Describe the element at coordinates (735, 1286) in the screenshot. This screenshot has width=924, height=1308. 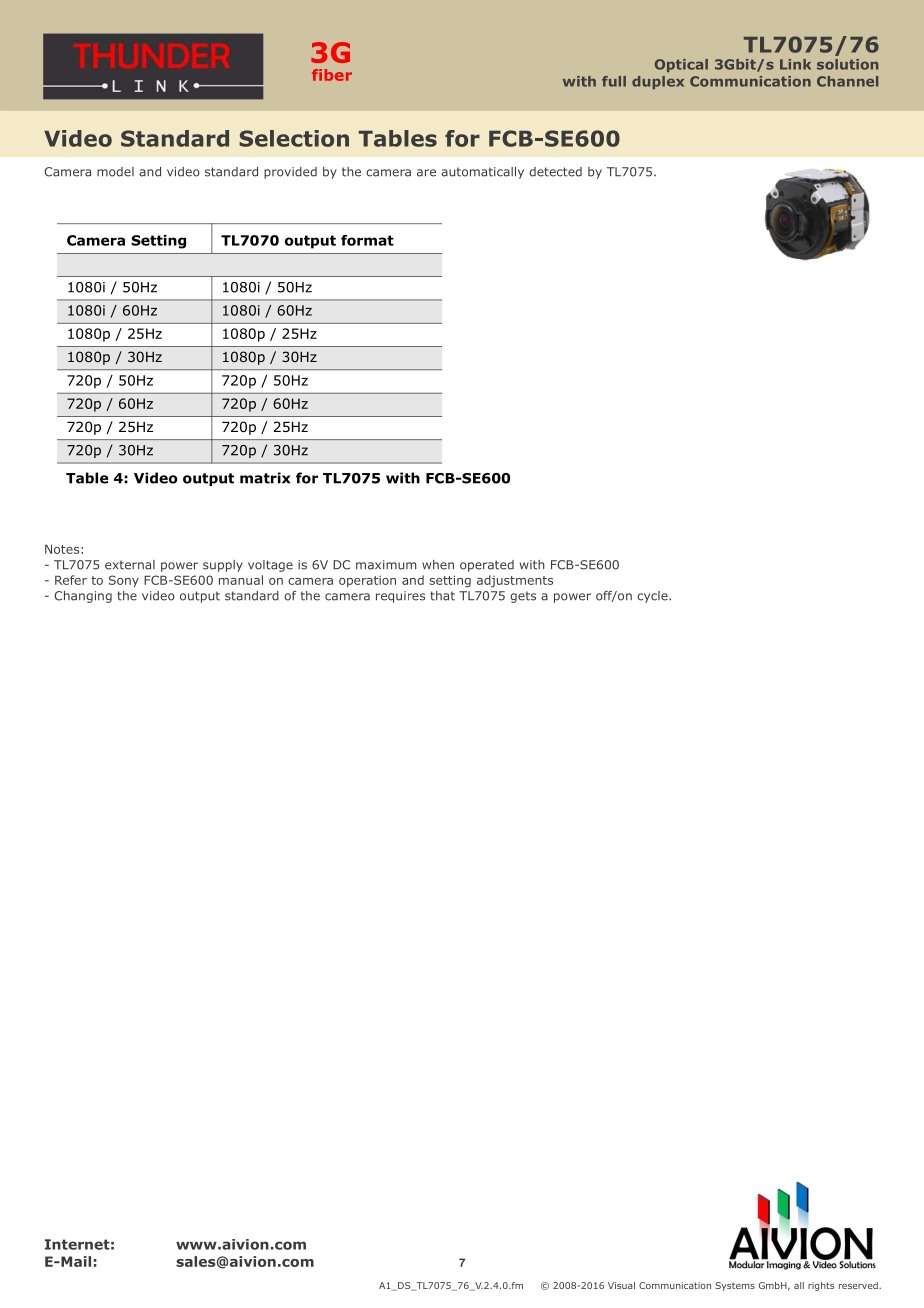
I see `Systems` at that location.
